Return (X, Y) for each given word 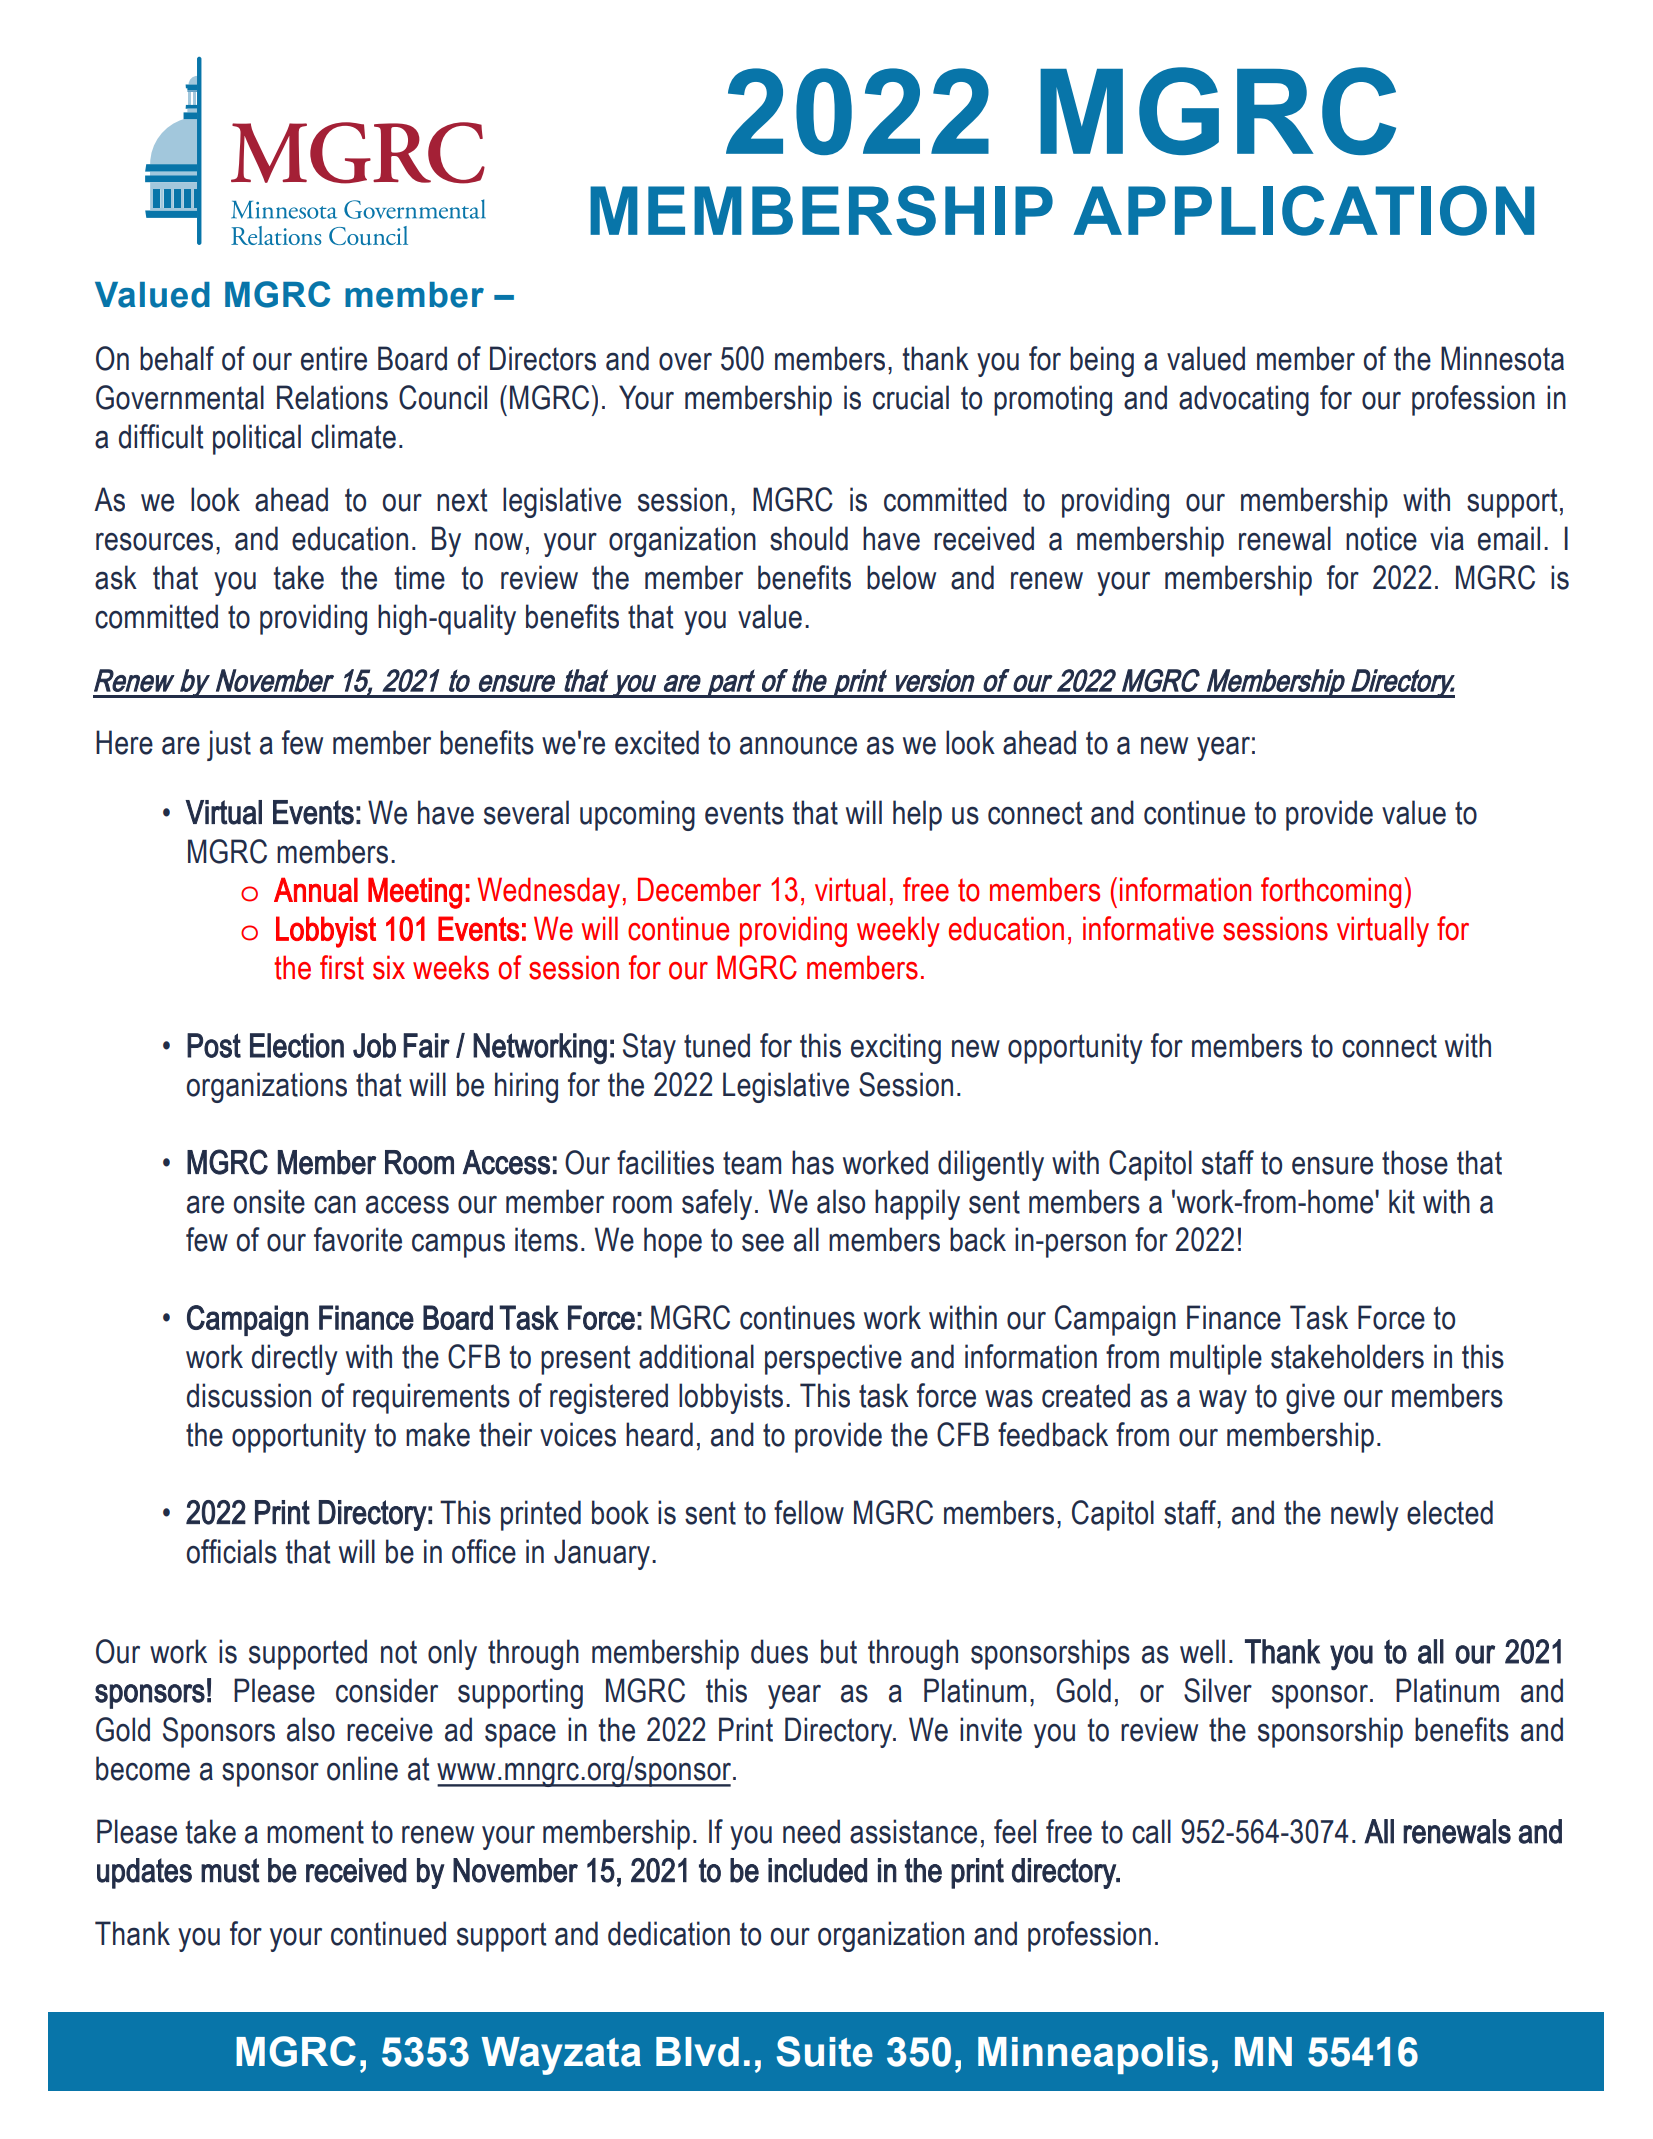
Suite (825, 2051)
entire (334, 358)
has (813, 1162)
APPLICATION (1303, 210)
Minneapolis (1093, 2055)
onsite (269, 1201)
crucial (911, 397)
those (1415, 1162)
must (230, 1870)
